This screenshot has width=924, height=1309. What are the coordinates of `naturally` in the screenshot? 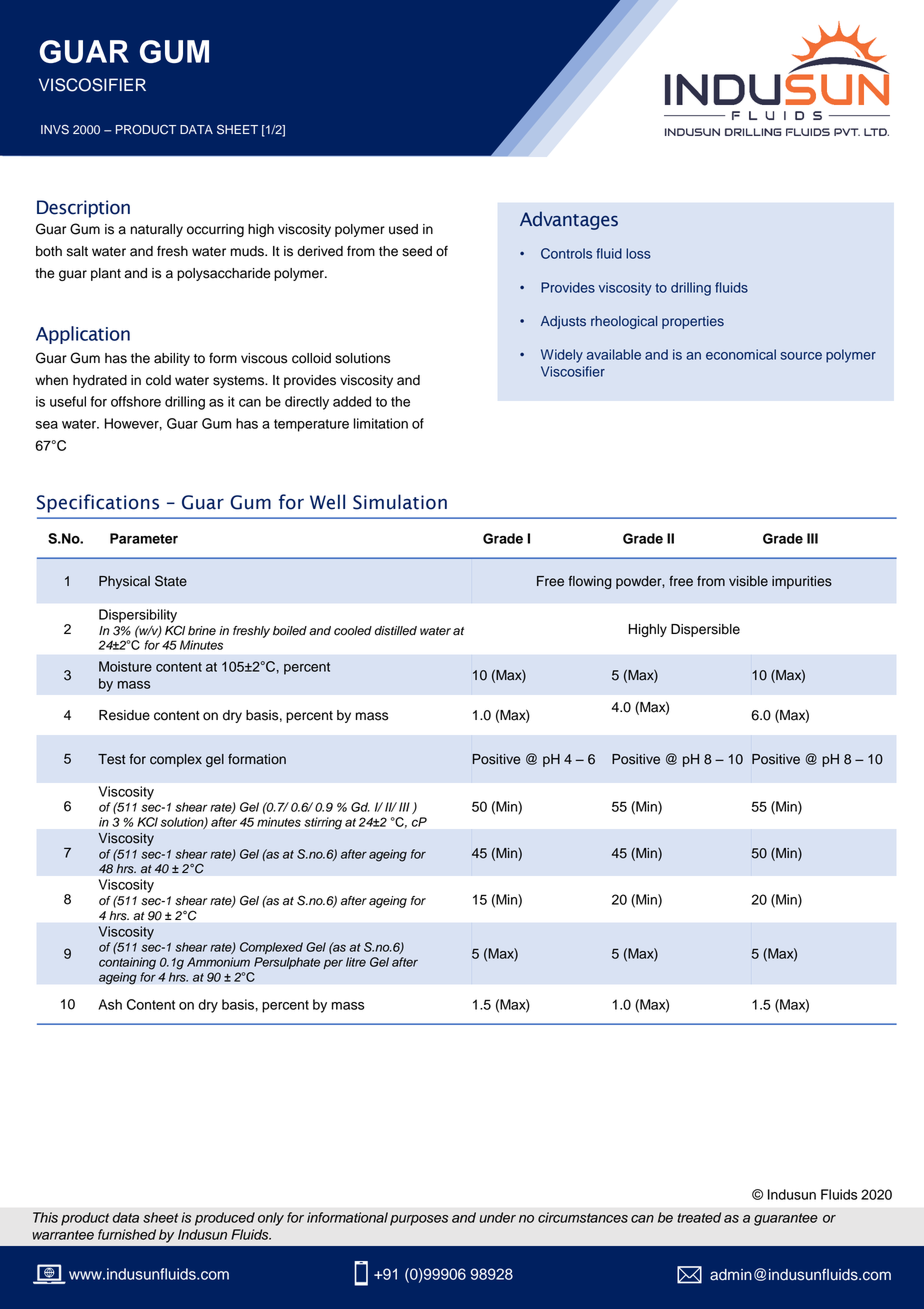 It's located at (157, 230).
